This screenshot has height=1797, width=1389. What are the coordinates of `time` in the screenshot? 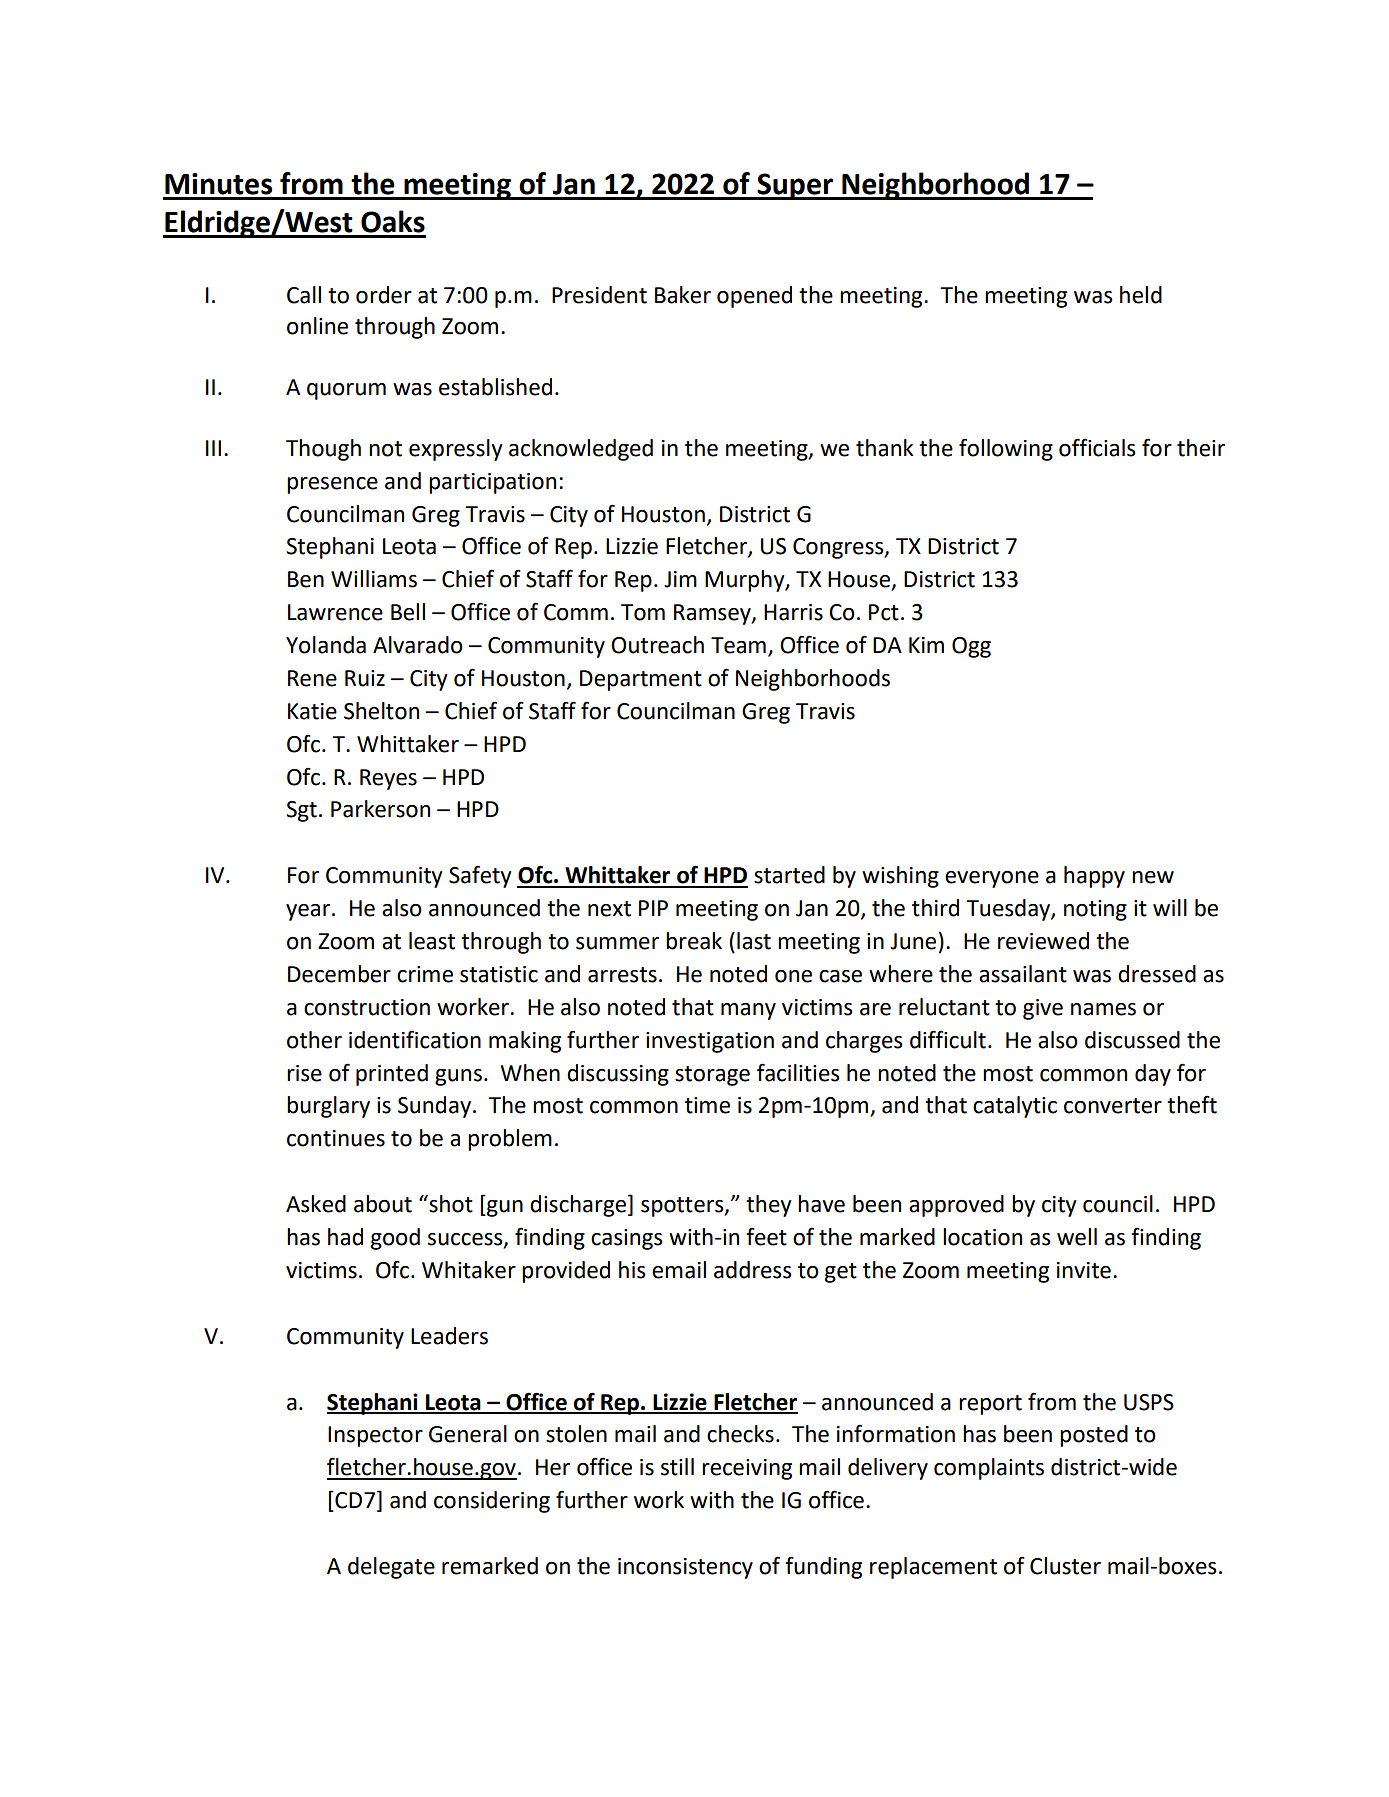 It's located at (707, 1105).
